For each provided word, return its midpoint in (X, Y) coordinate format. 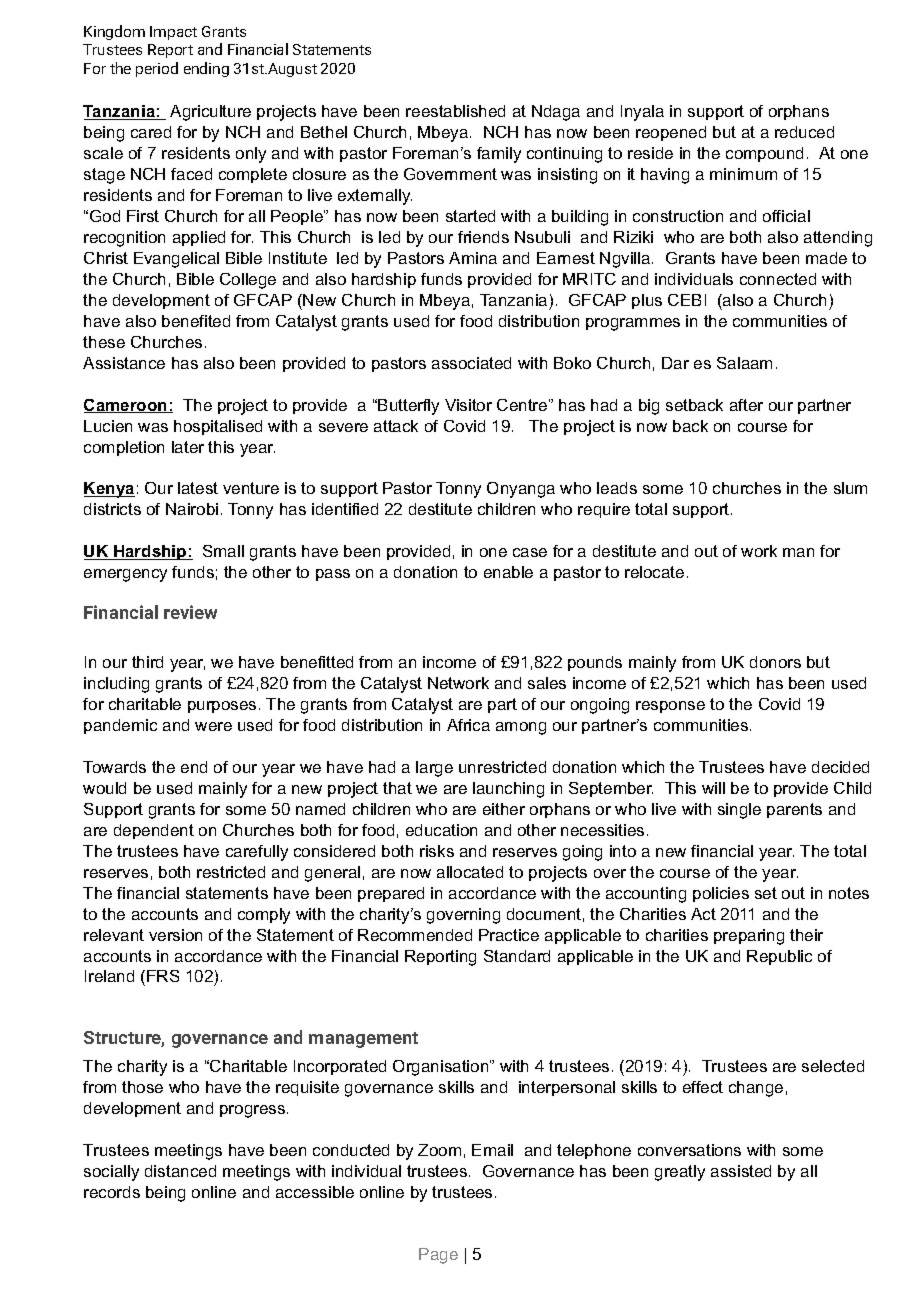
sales (547, 683)
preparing (749, 937)
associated (471, 363)
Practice (509, 935)
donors (775, 662)
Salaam (744, 363)
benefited (196, 321)
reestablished (455, 111)
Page (438, 1256)
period (157, 69)
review (190, 612)
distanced (180, 1171)
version (175, 935)
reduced (804, 132)
